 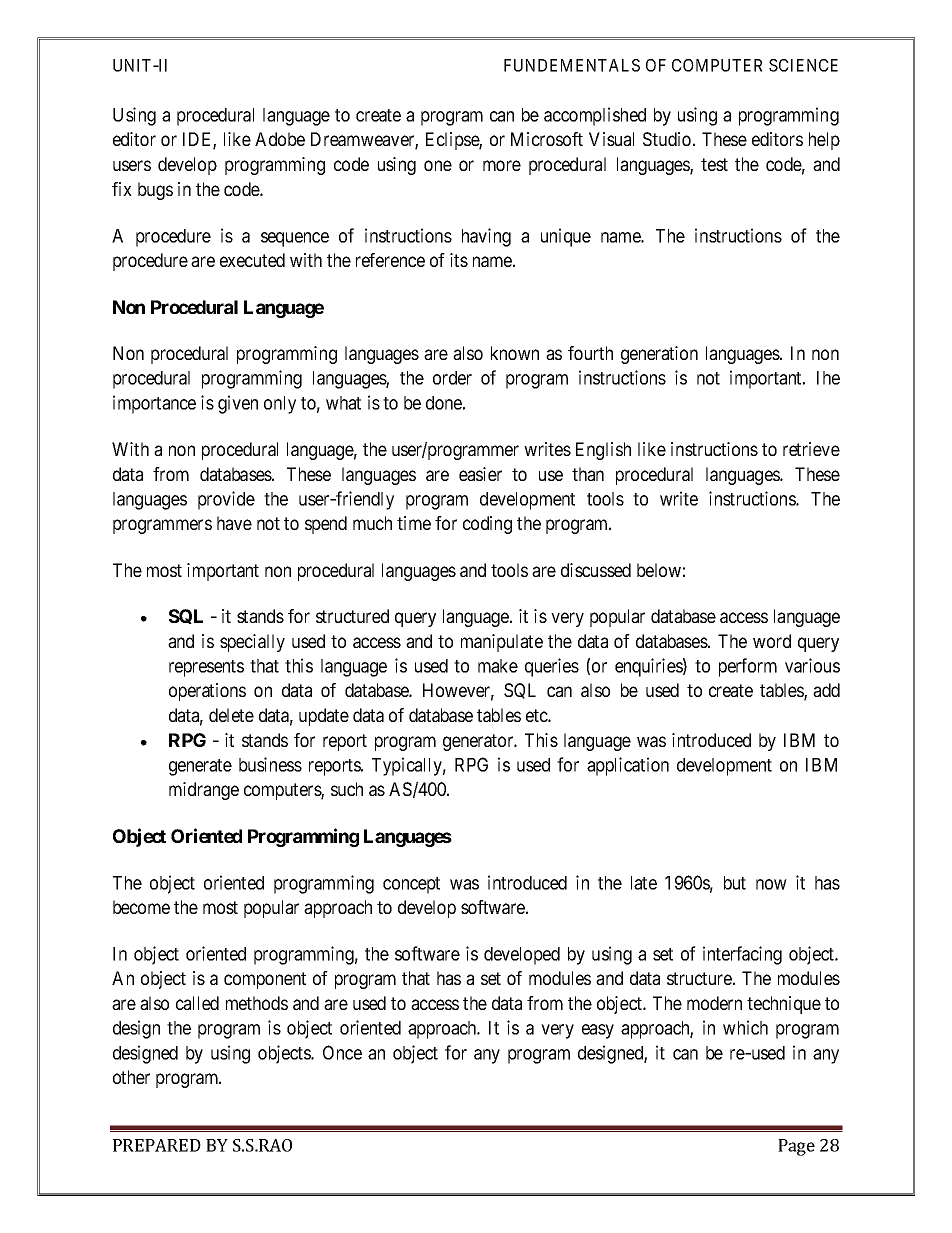 I want to click on Adobe, so click(x=280, y=139).
